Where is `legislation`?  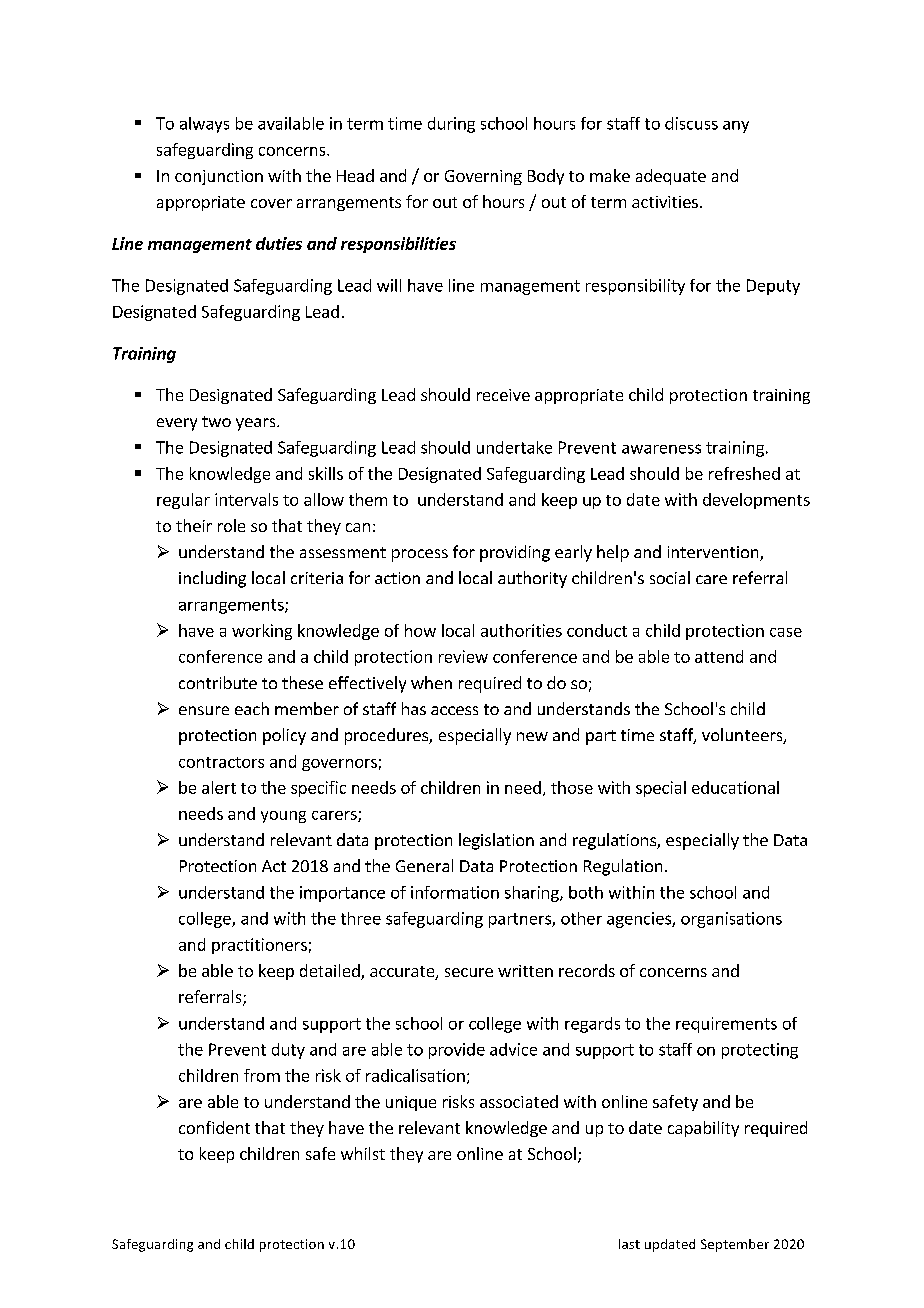 legislation is located at coordinates (496, 841).
